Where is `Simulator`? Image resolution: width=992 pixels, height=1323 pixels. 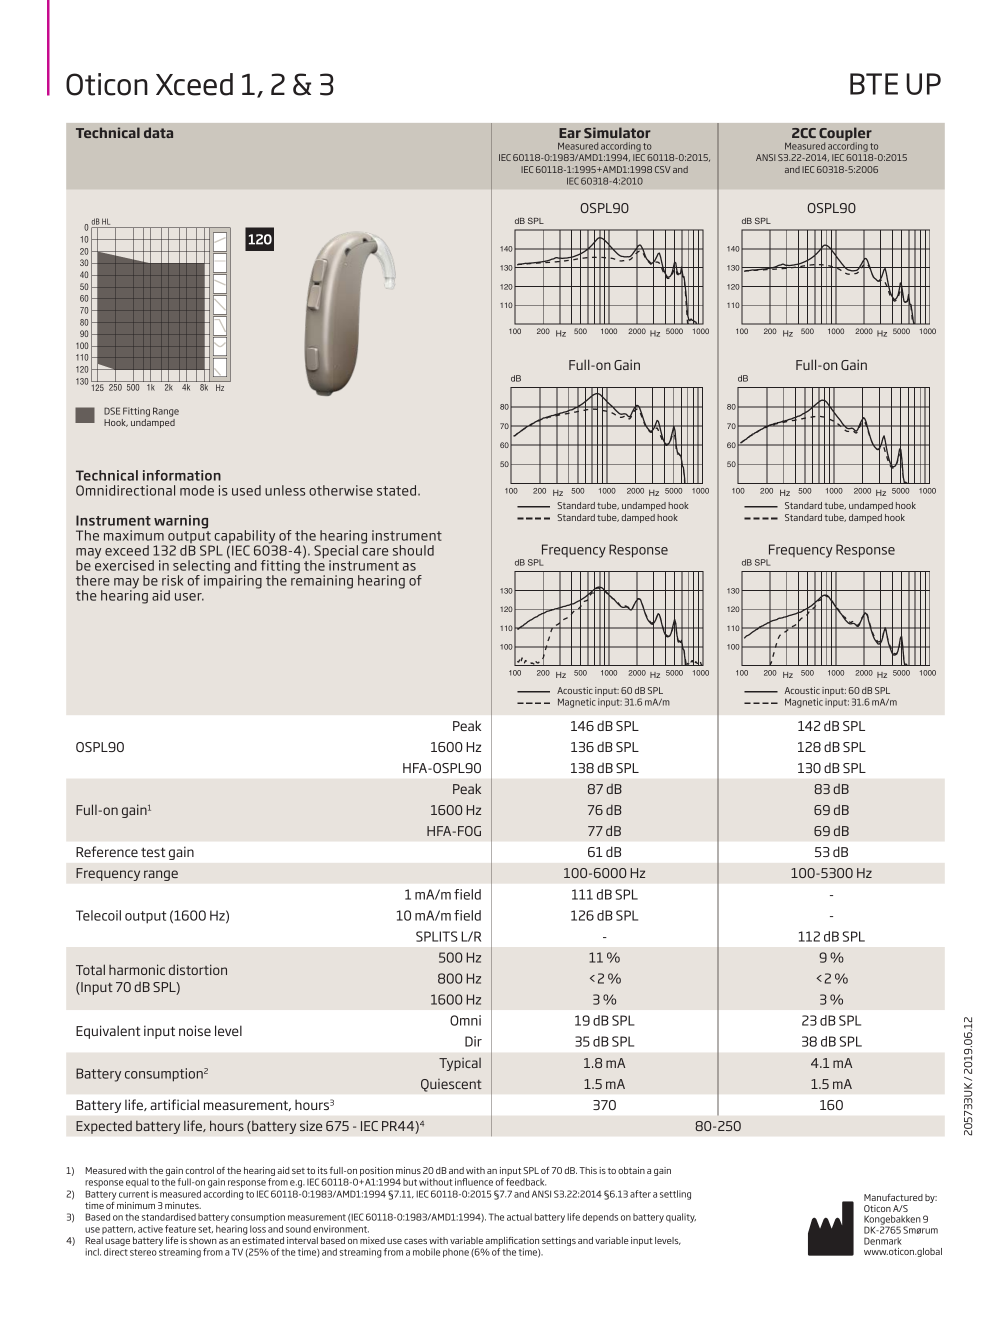
Simulator is located at coordinates (617, 132).
